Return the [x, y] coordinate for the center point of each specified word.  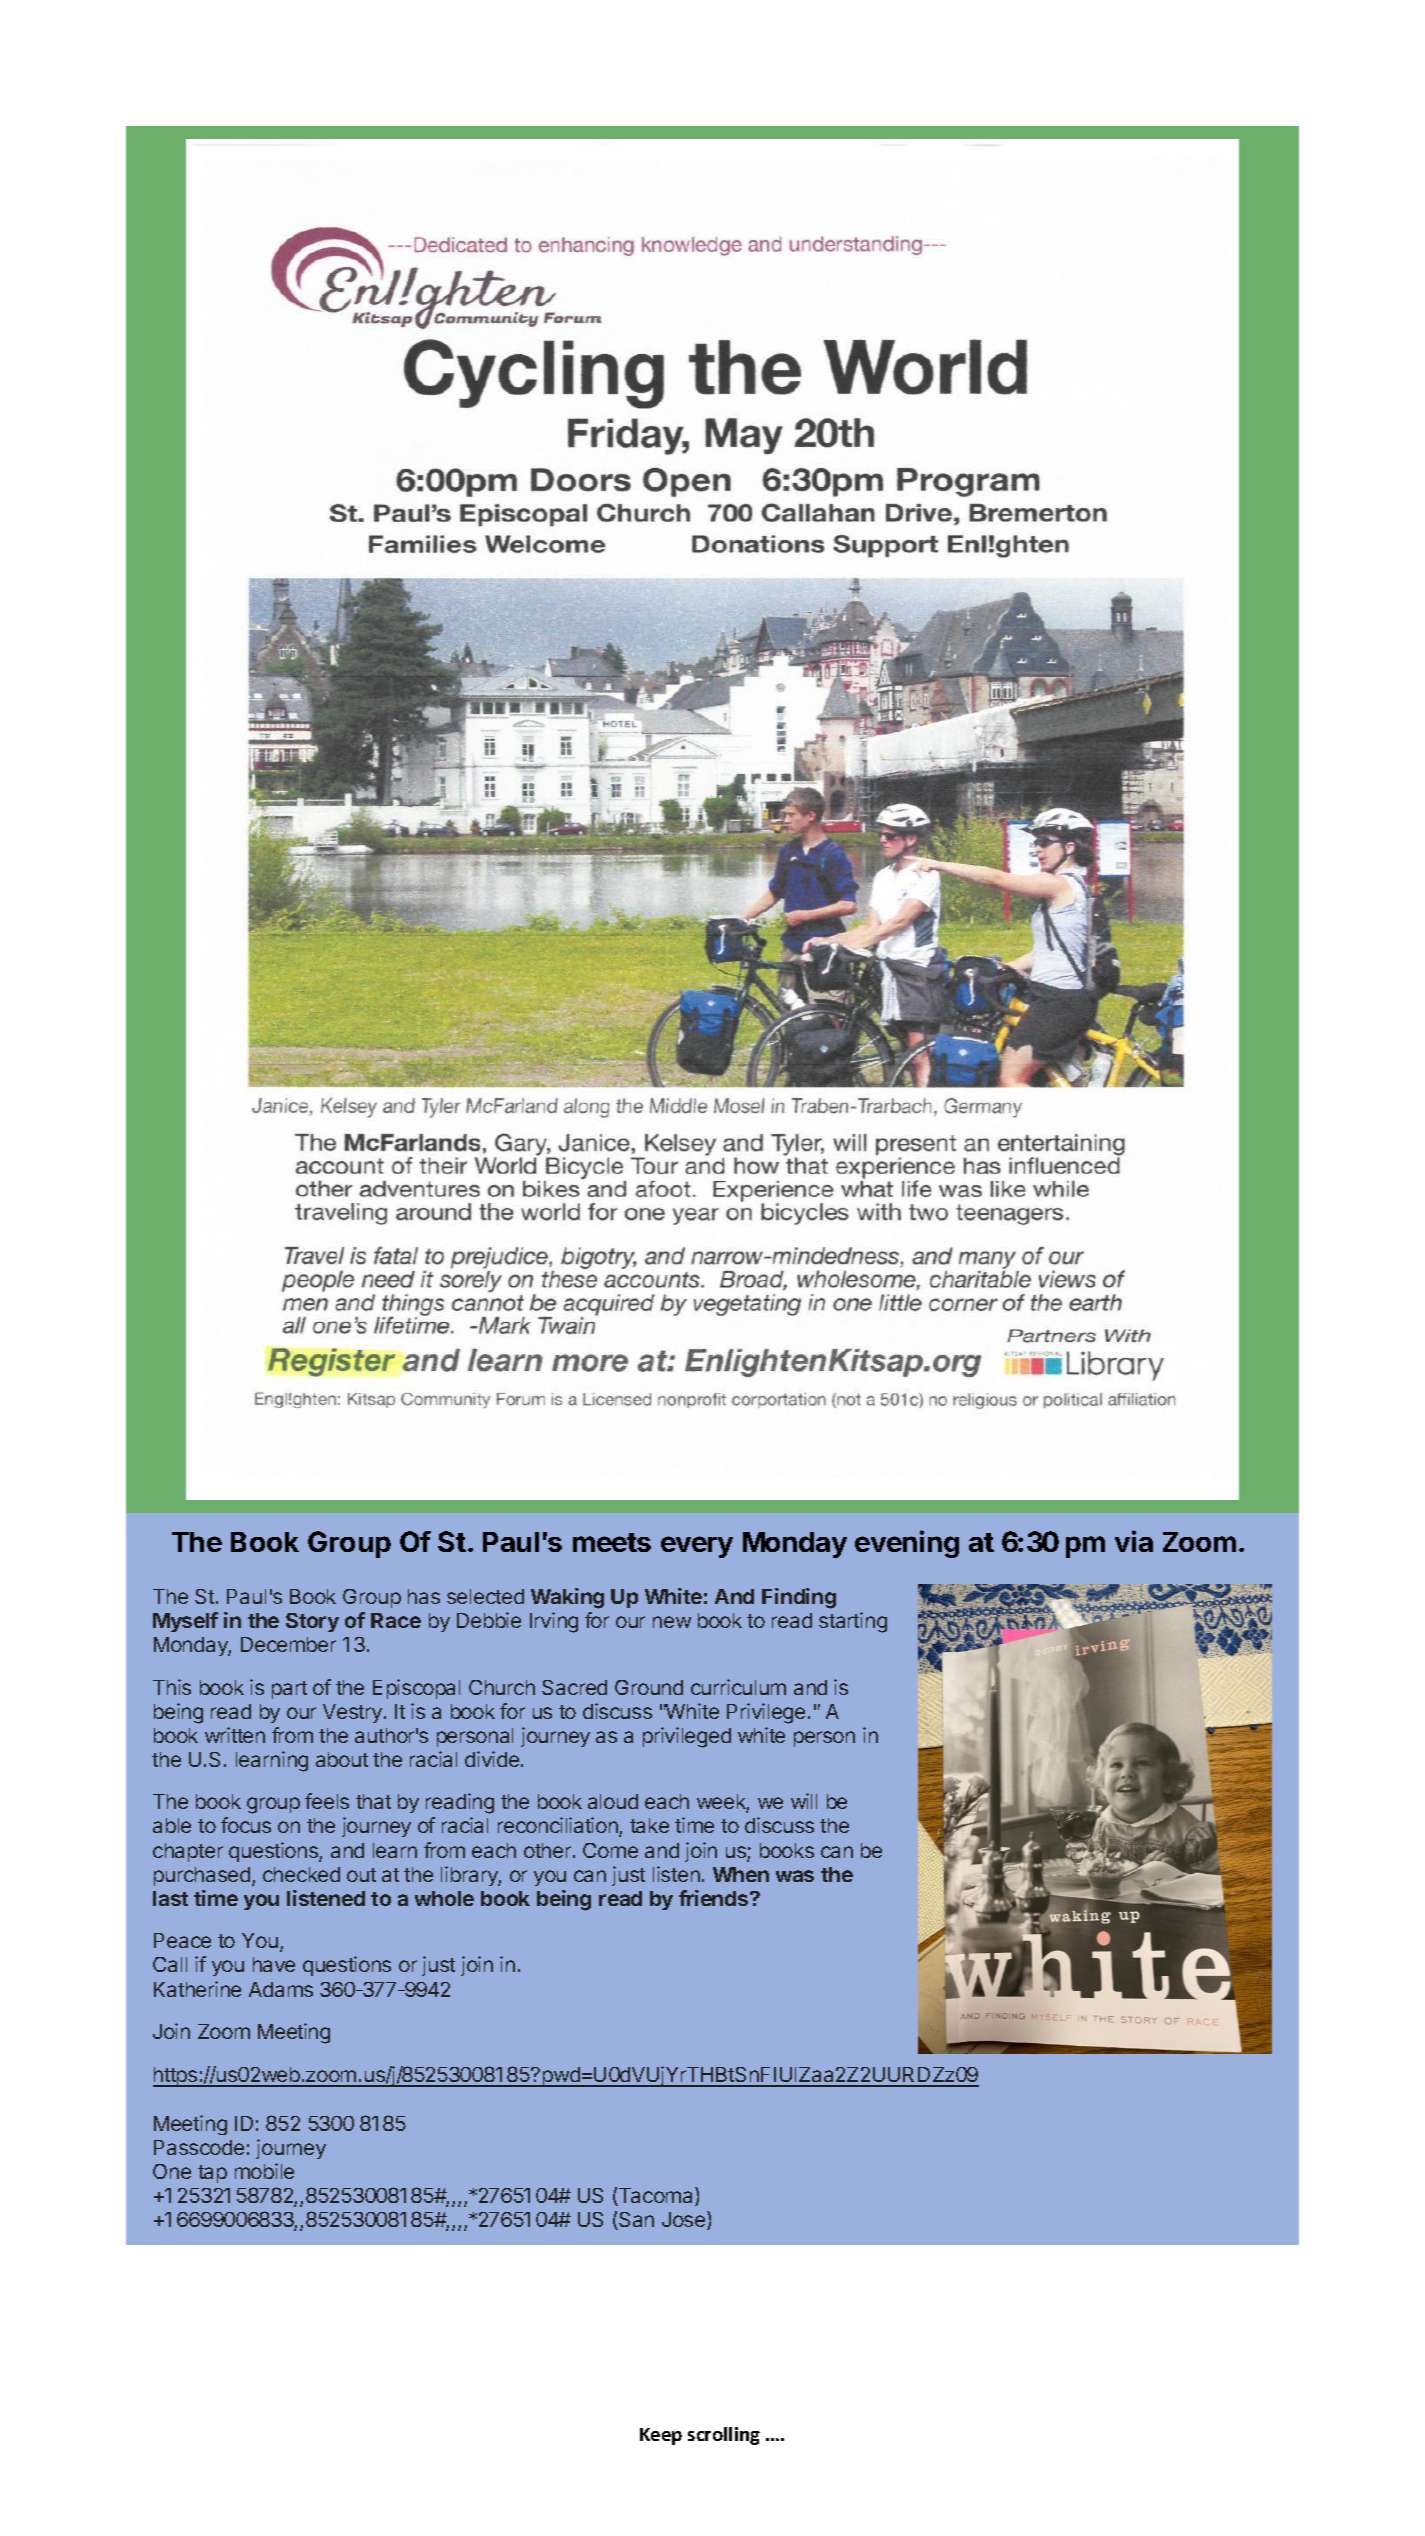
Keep [661, 2436]
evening [907, 1544]
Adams [281, 1989]
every [697, 1547]
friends [715, 1898]
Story [312, 1622]
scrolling [724, 2436]
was [795, 1876]
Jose [685, 2220]
